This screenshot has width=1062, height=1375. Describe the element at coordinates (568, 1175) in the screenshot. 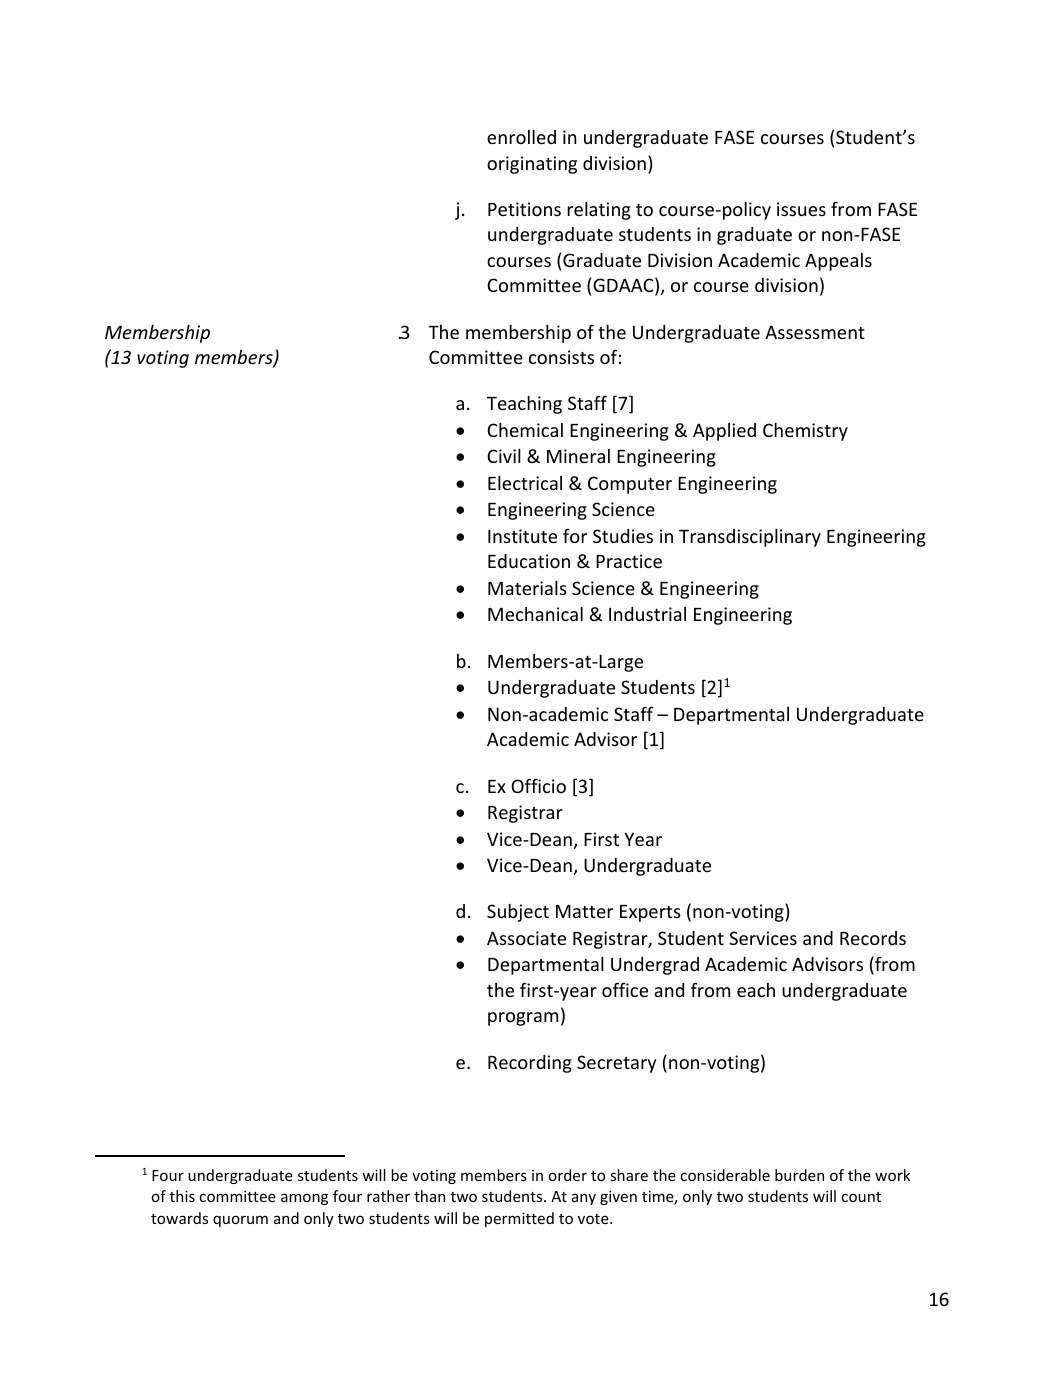

I see `order` at that location.
